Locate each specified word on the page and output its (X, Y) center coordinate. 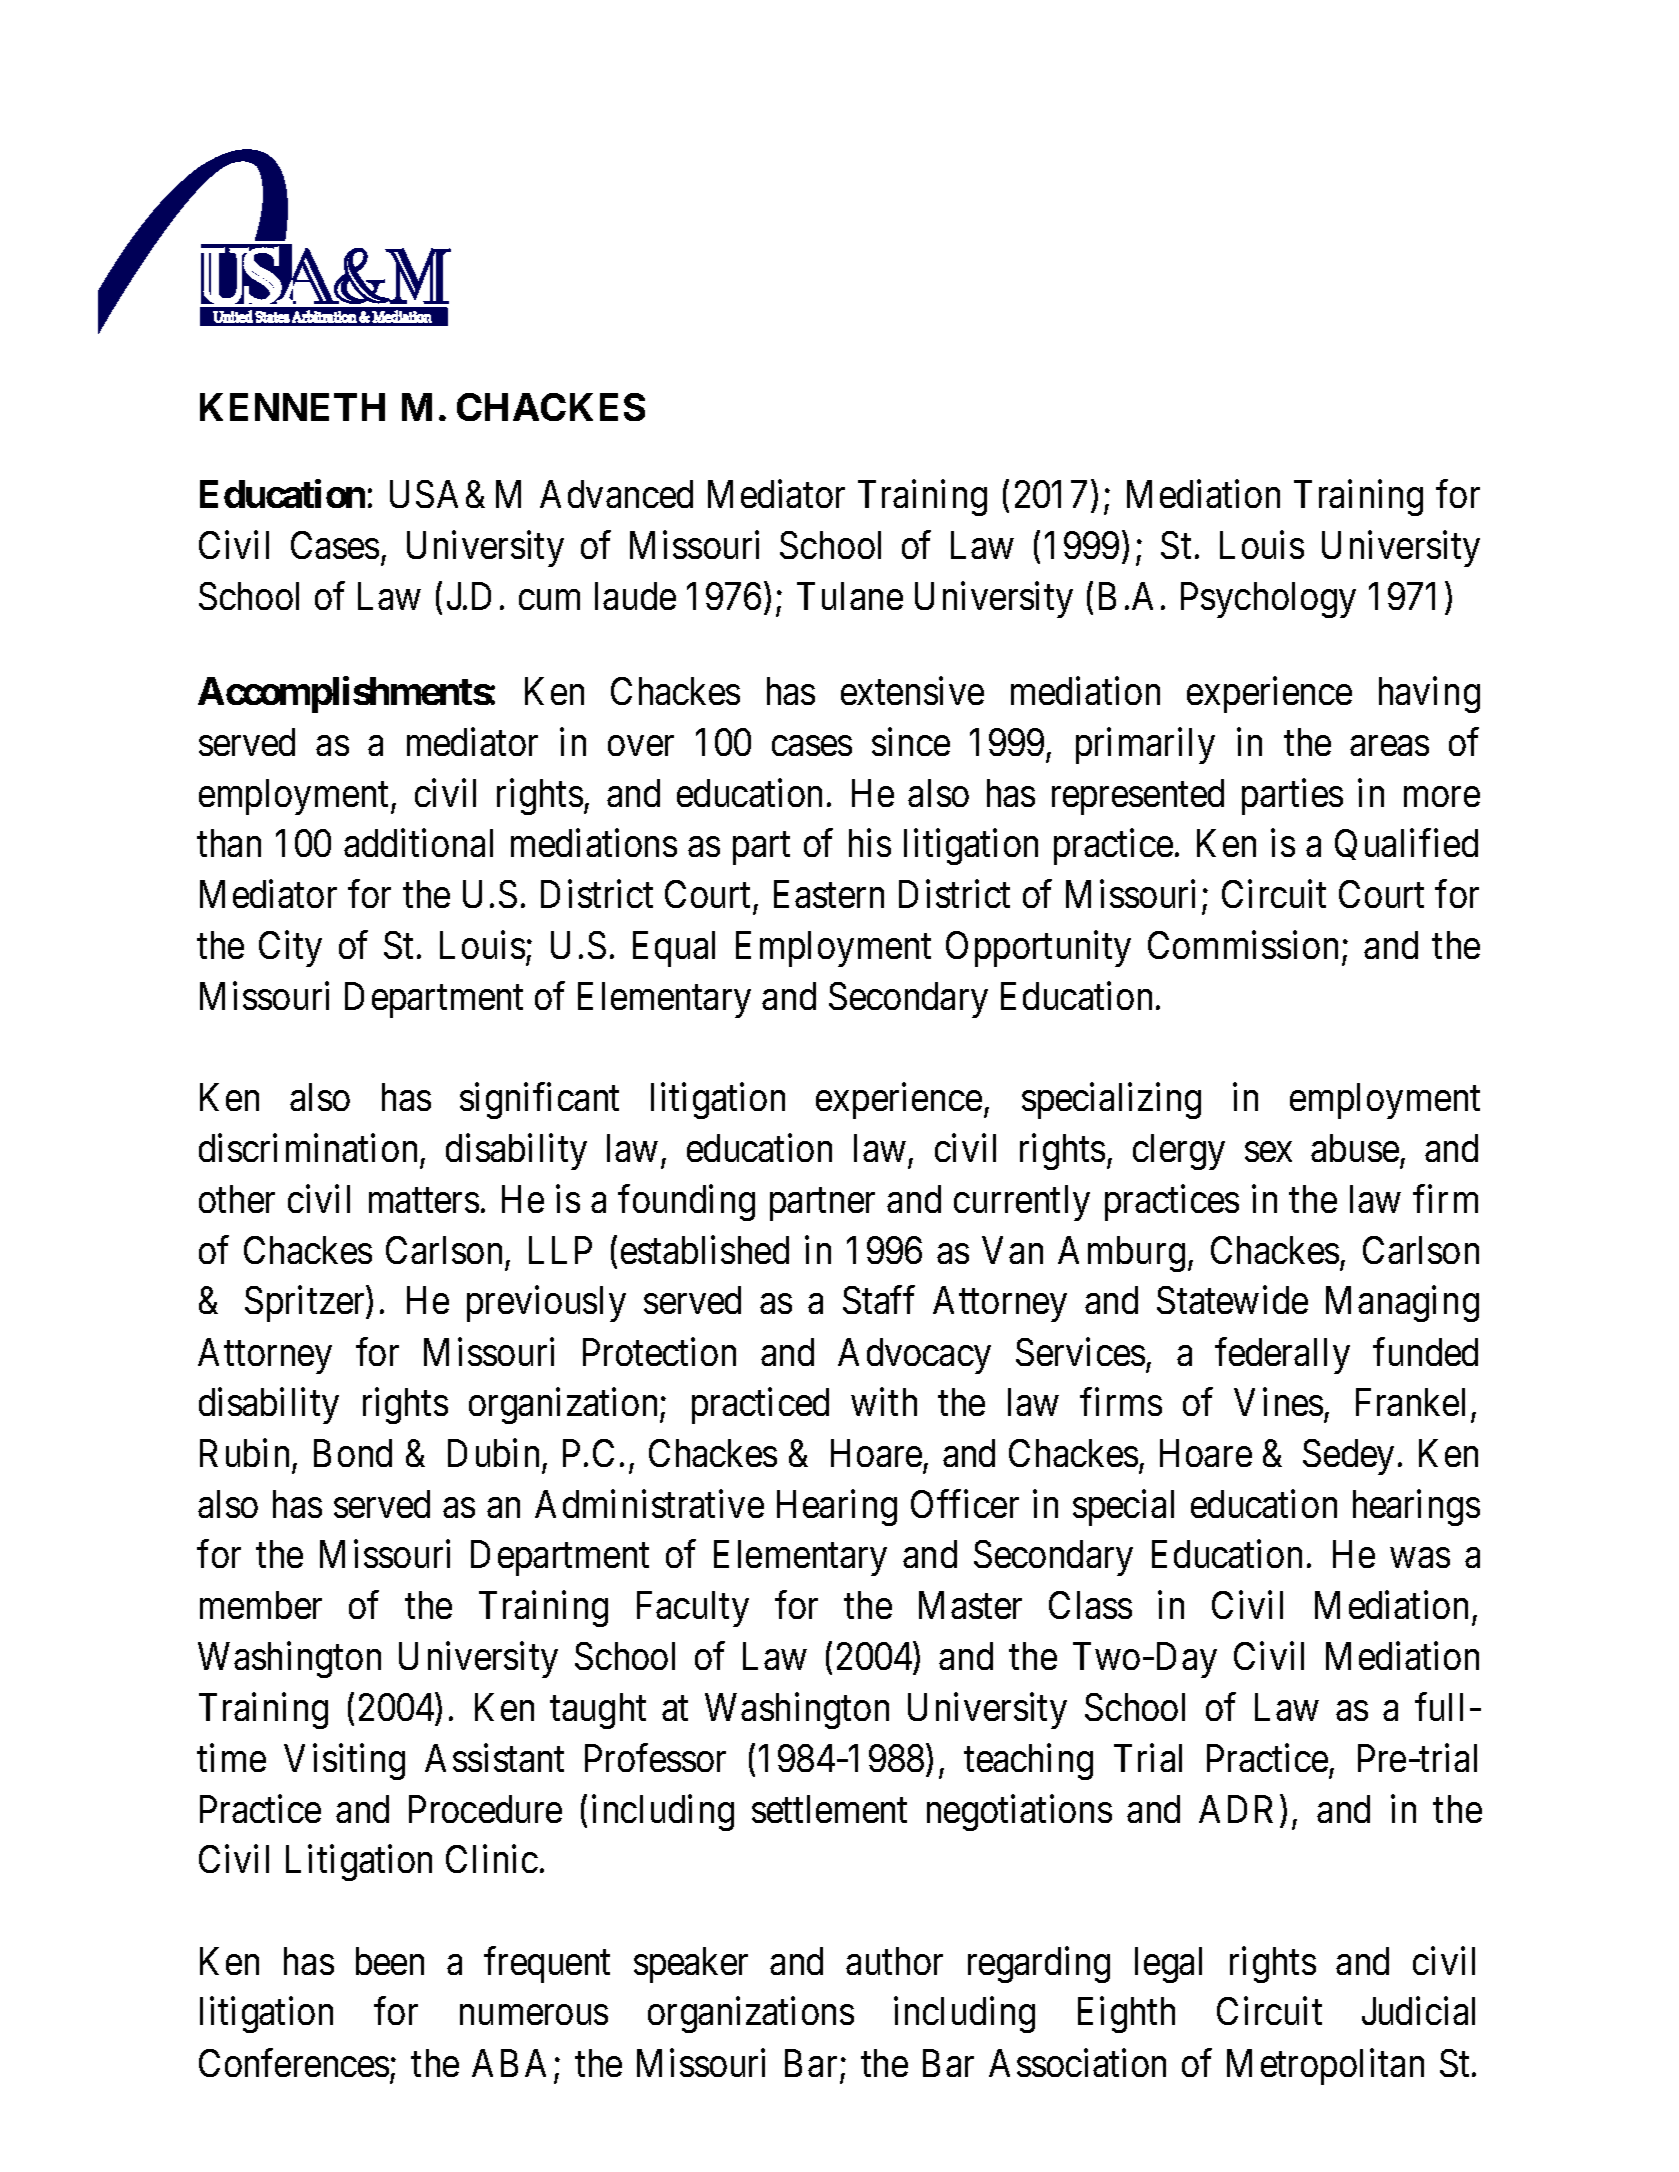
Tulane (850, 596)
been (390, 1961)
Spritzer (306, 1304)
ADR (1236, 1809)
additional (418, 843)
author (894, 1961)
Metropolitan (1325, 2067)
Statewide (1232, 1300)
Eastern (829, 894)
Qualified (1406, 844)
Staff (879, 1300)
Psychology (1268, 600)
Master (970, 1605)
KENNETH (292, 407)
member (261, 1605)
